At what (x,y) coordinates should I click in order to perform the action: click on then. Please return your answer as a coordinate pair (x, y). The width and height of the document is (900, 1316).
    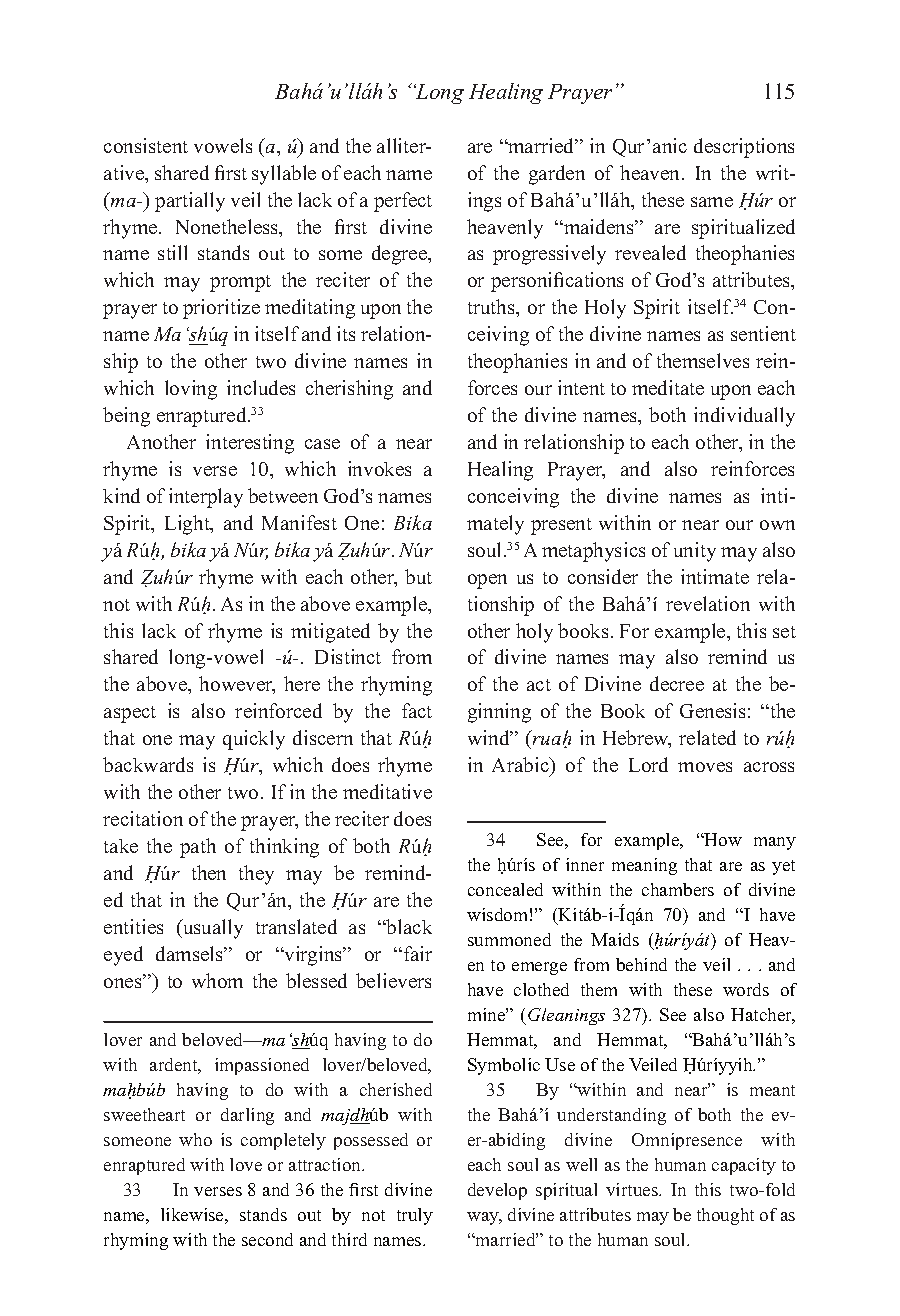
    Looking at the image, I should click on (209, 872).
